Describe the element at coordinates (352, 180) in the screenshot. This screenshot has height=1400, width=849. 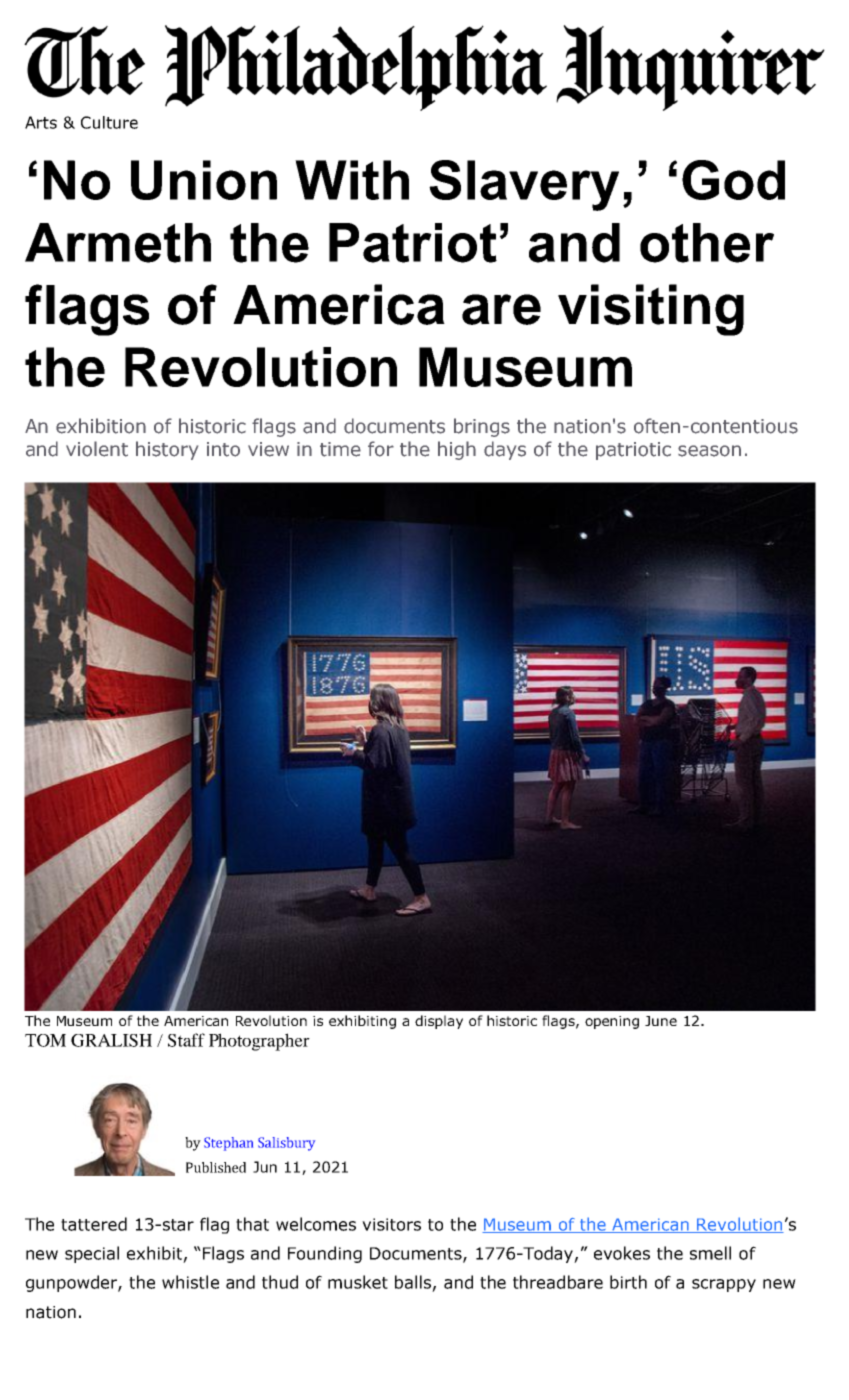
I see `With` at that location.
